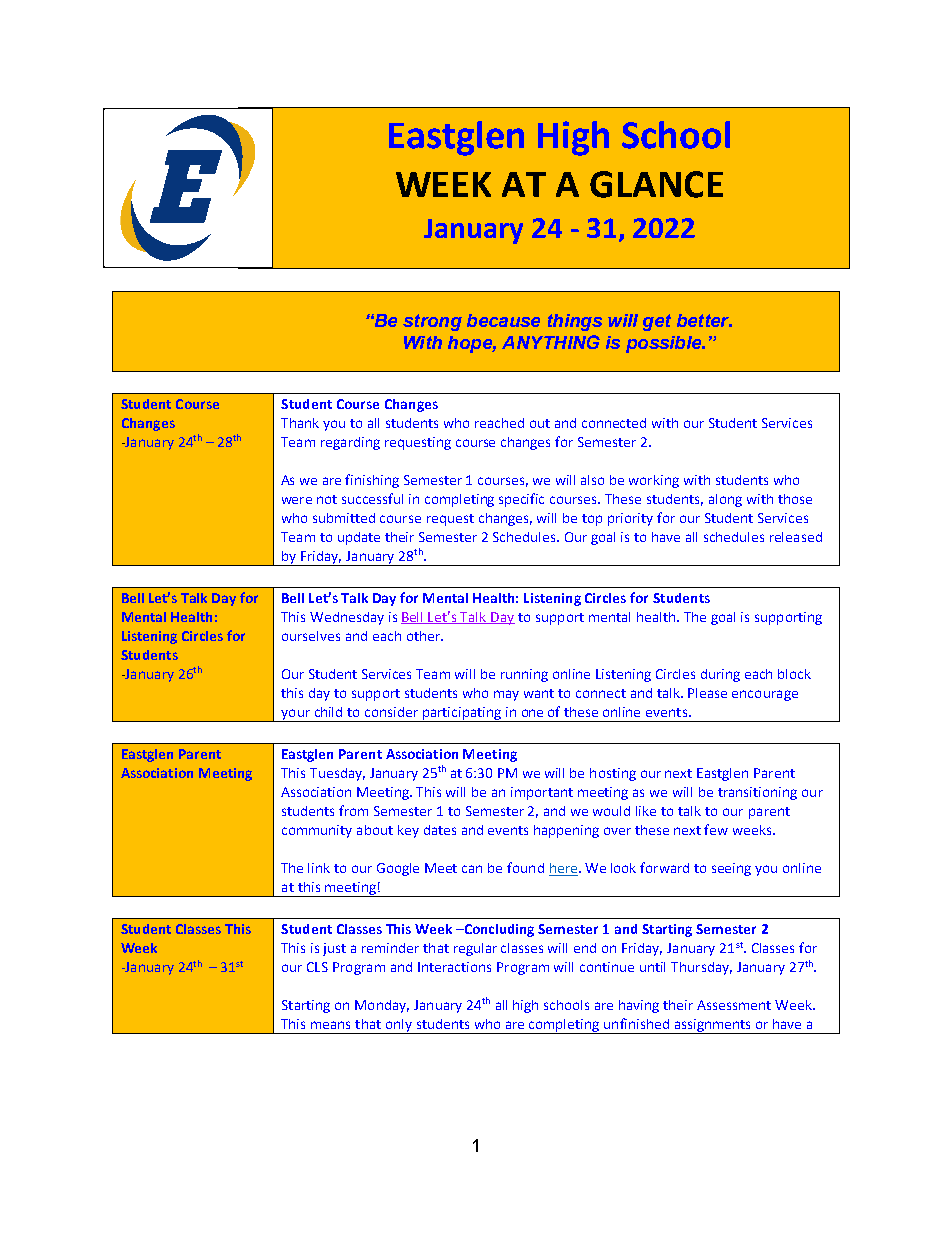 The height and width of the document is (1233, 952). What do you see at coordinates (353, 810) in the document?
I see `from` at bounding box center [353, 810].
